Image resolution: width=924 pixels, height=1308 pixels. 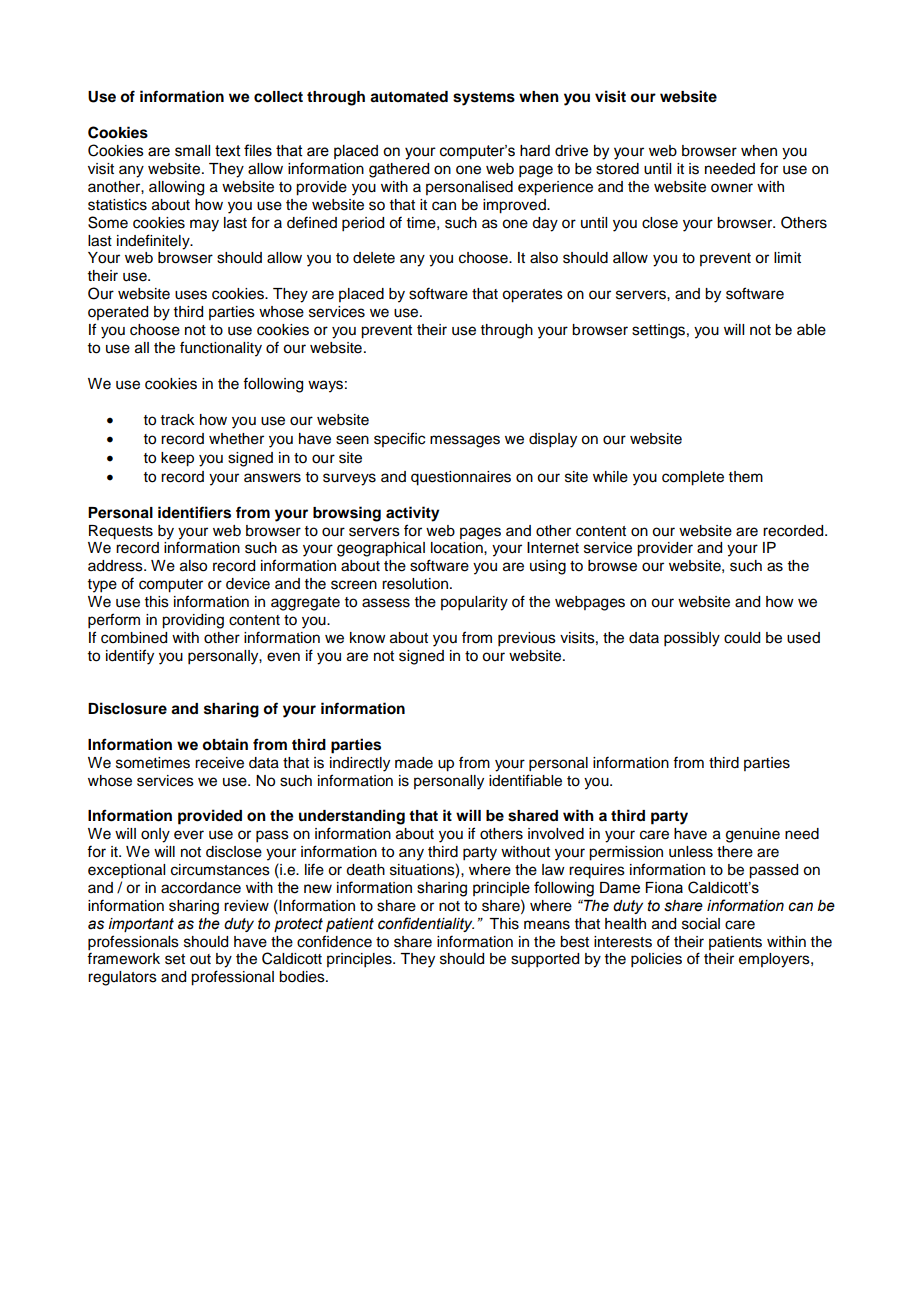 What do you see at coordinates (474, 603) in the screenshot?
I see `popularity` at bounding box center [474, 603].
